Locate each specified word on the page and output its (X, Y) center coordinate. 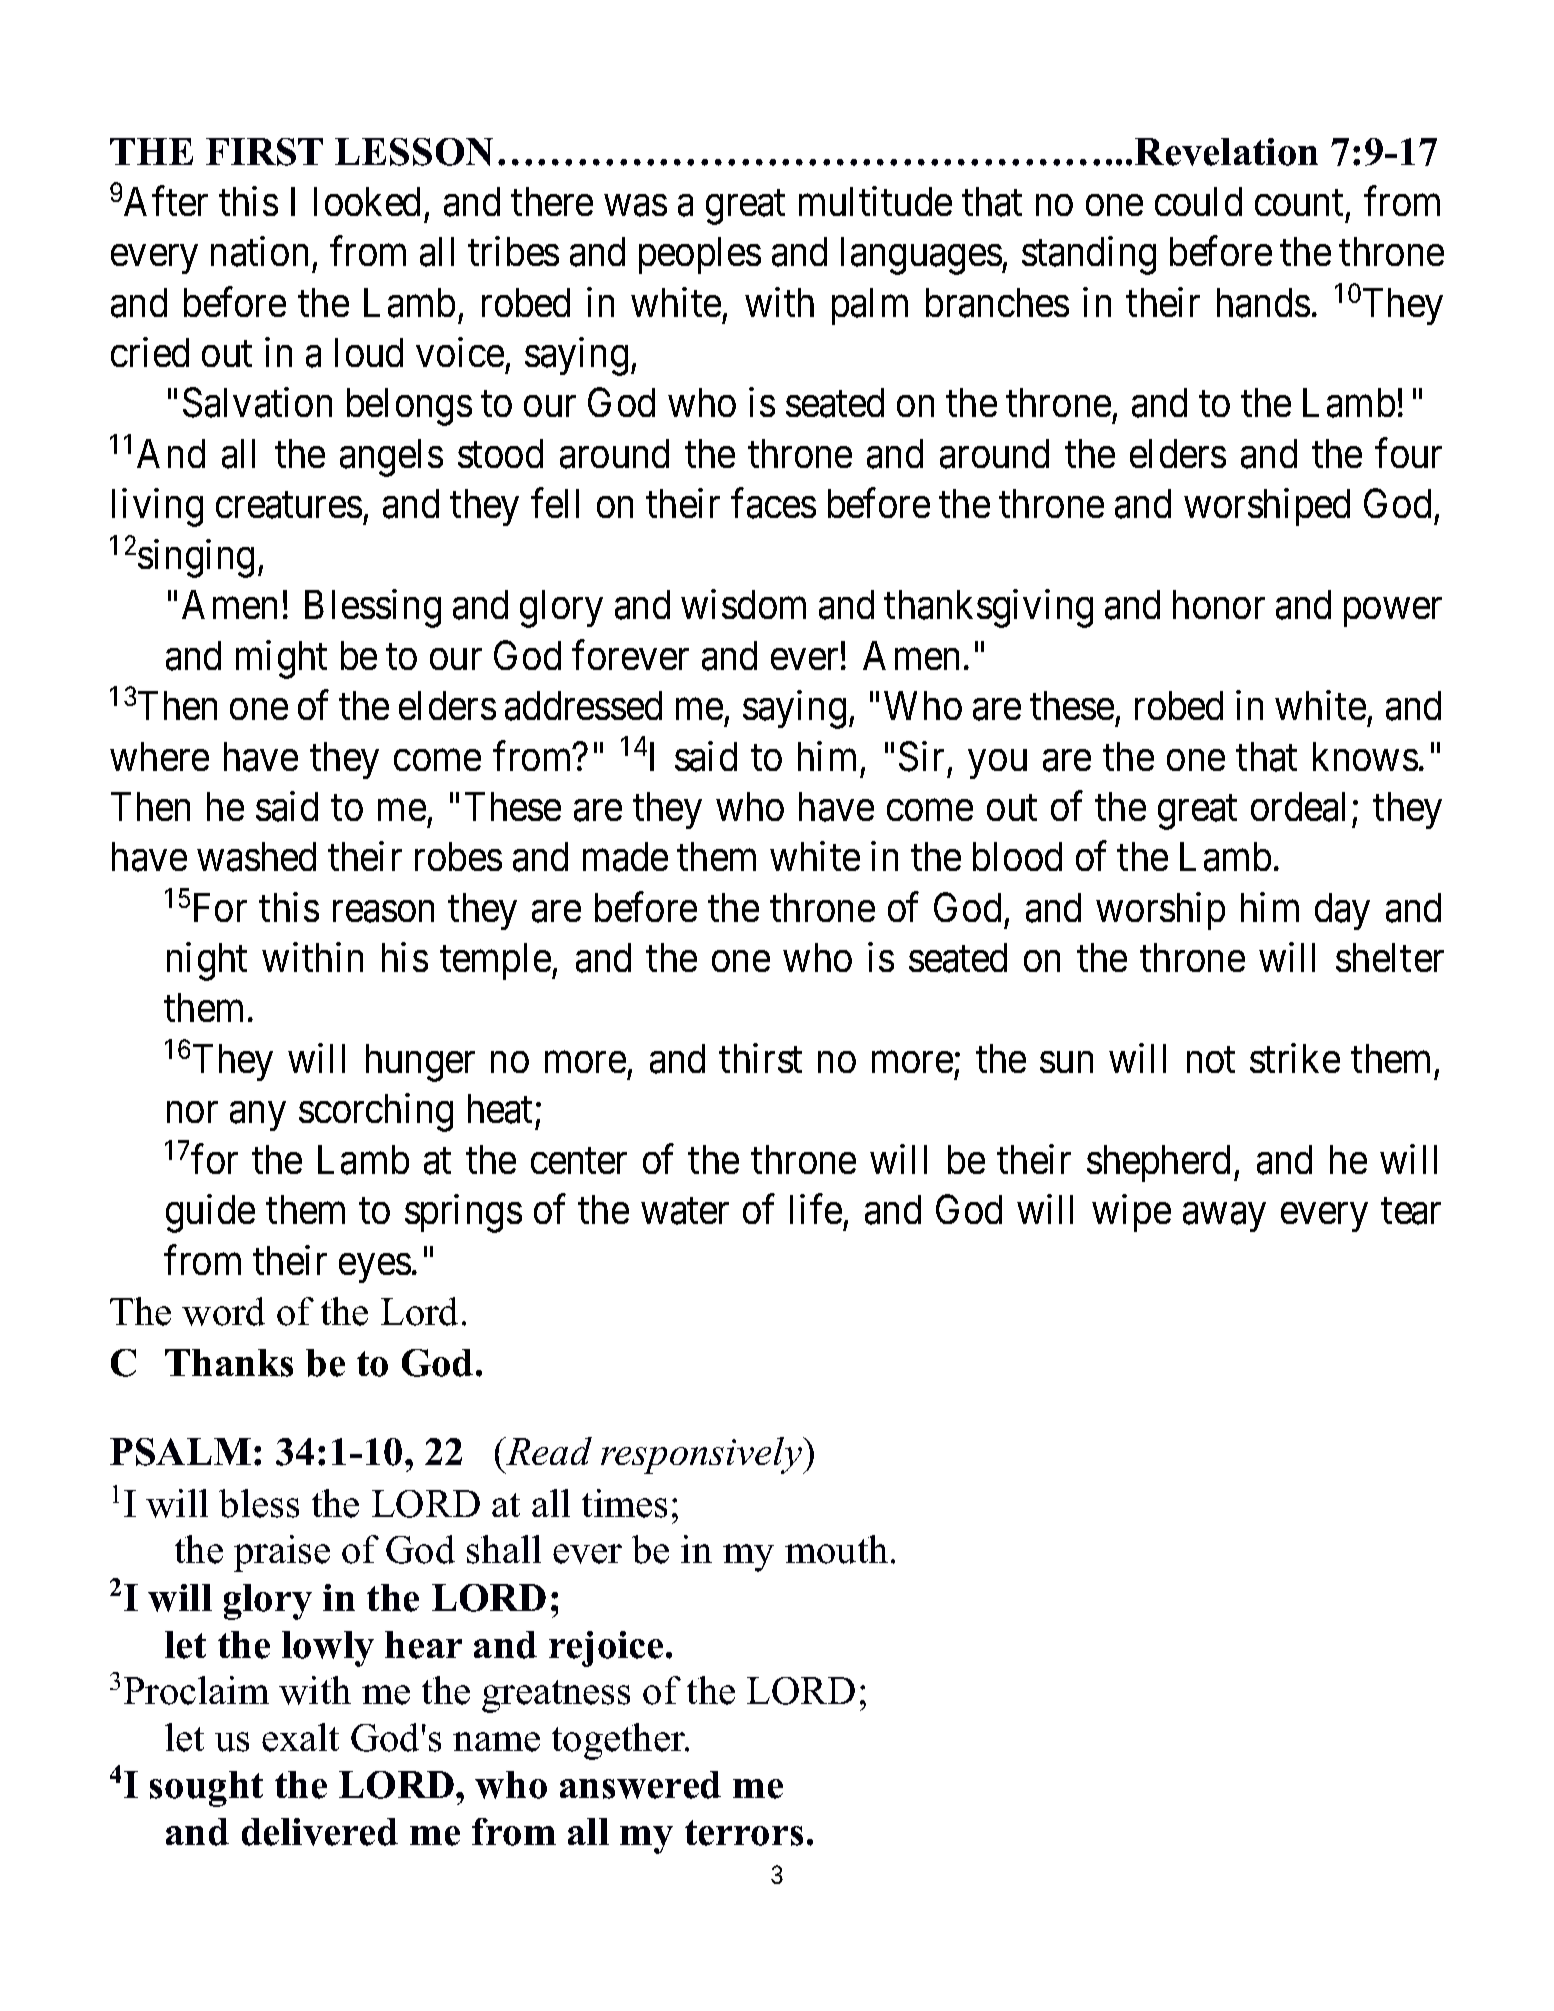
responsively (702, 1455)
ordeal (1298, 807)
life (816, 1209)
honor (1219, 604)
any (257, 1117)
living (157, 507)
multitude (875, 201)
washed (256, 857)
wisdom (743, 604)
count (1299, 203)
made (625, 857)
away (1224, 1218)
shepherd (1158, 1163)
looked (367, 201)
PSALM (180, 1452)
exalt (300, 1737)
